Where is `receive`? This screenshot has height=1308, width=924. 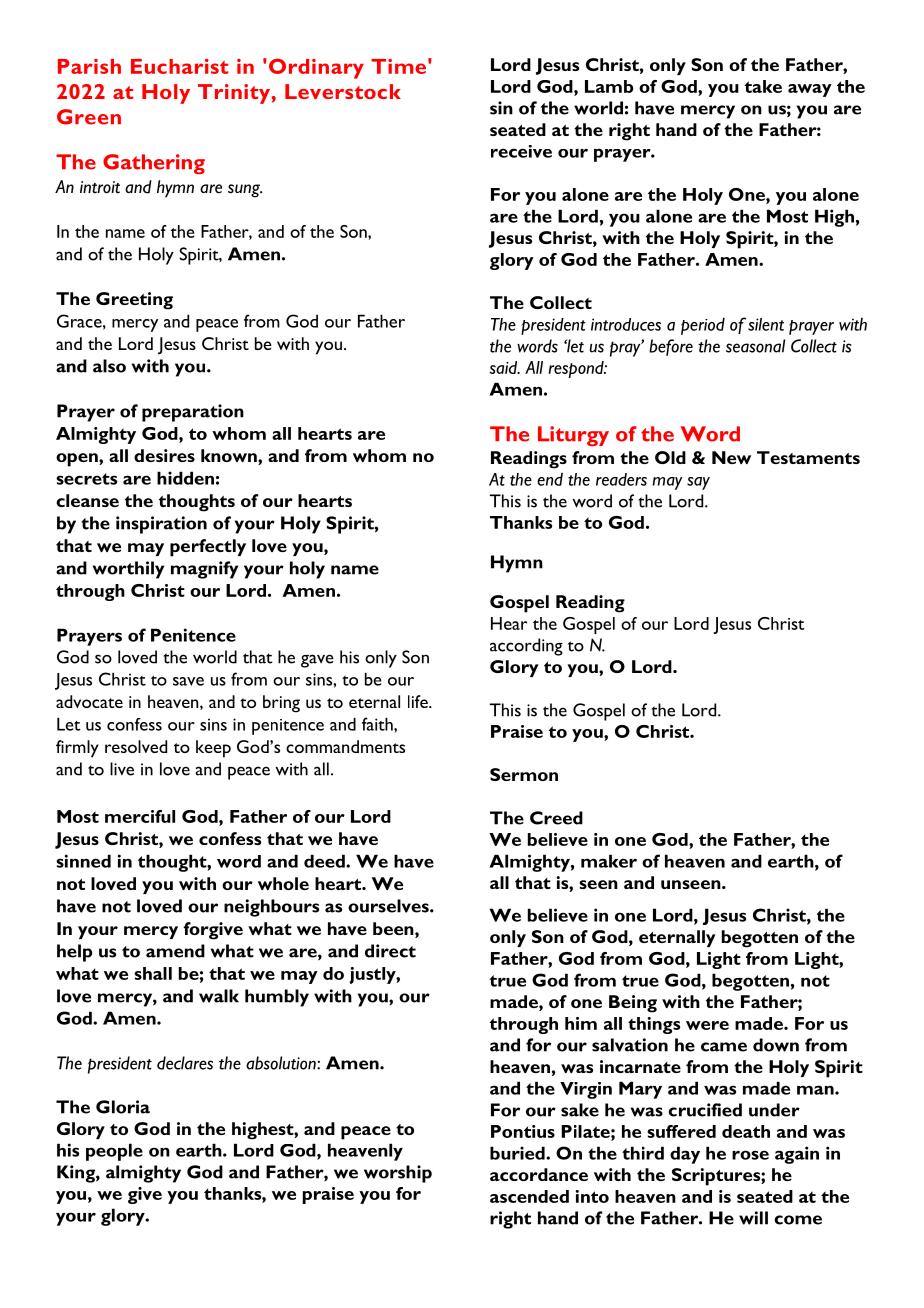 receive is located at coordinates (521, 151).
